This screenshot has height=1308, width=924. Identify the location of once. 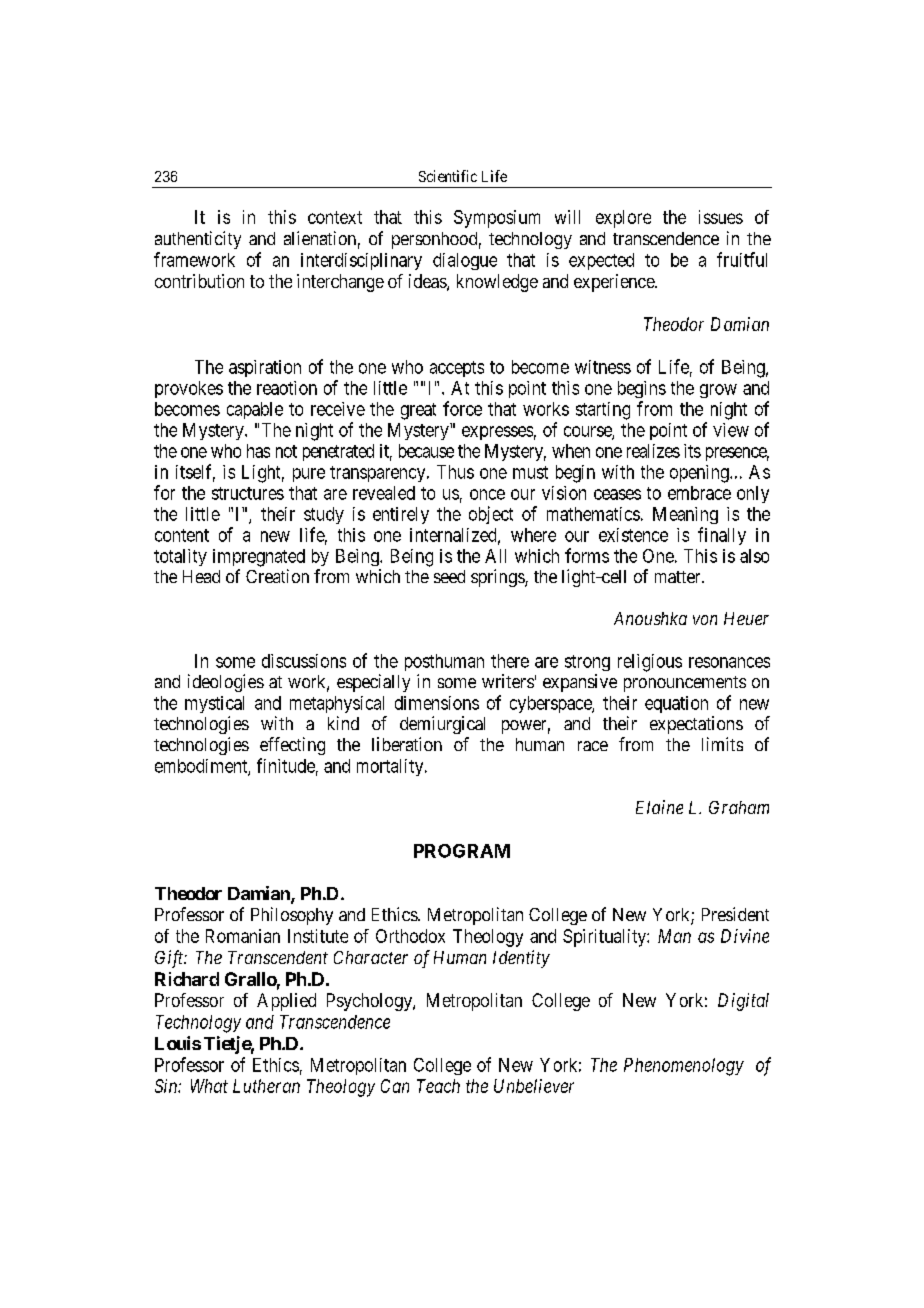
(487, 494).
